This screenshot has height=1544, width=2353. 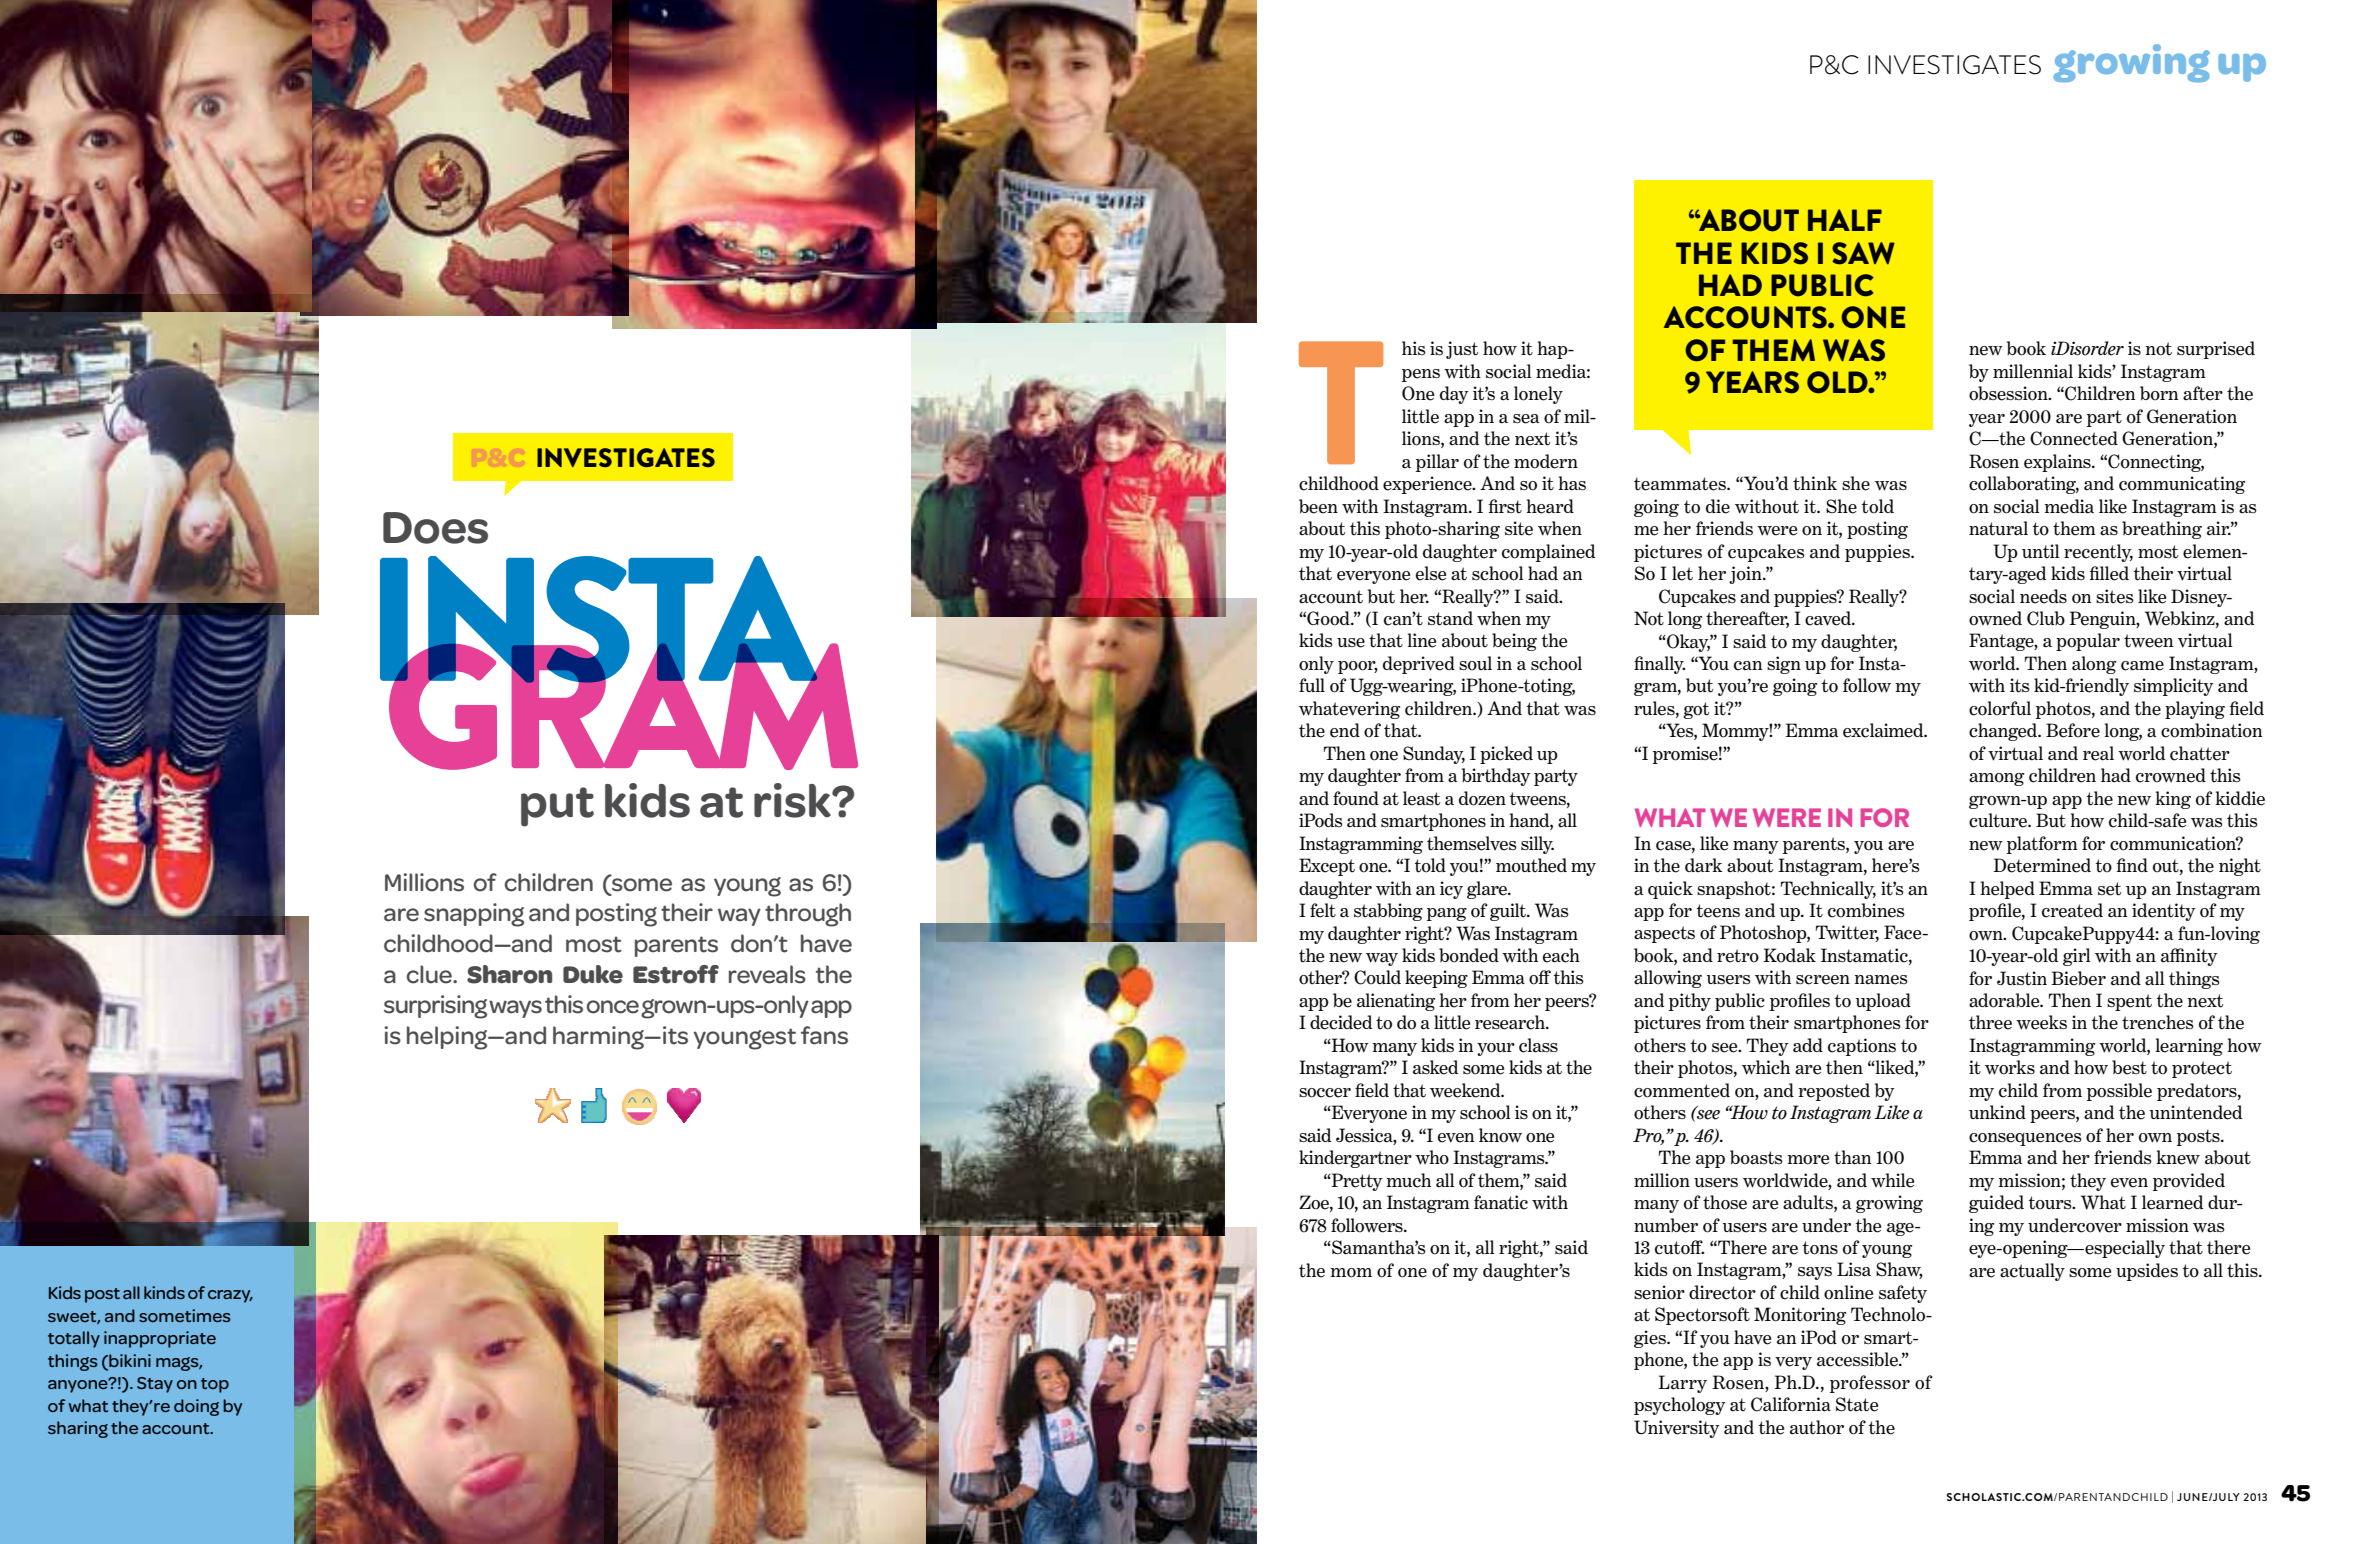 I want to click on saw, so click(x=1863, y=253).
